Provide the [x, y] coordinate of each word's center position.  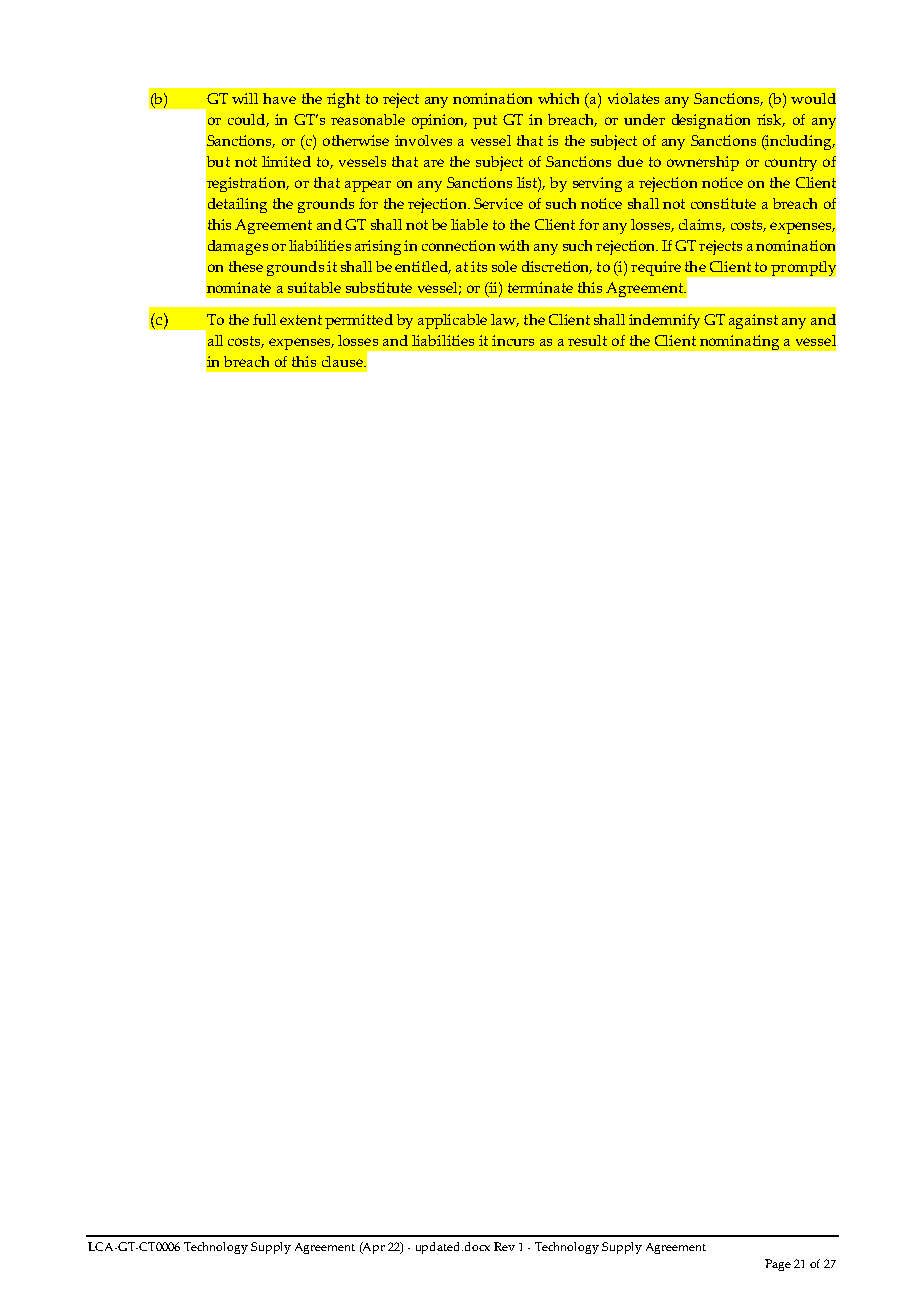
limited [286, 161]
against [753, 321]
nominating [739, 342]
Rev [504, 1246]
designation [711, 121]
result [587, 340]
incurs [513, 340]
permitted [359, 321]
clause [343, 361]
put [485, 122]
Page [778, 1265]
